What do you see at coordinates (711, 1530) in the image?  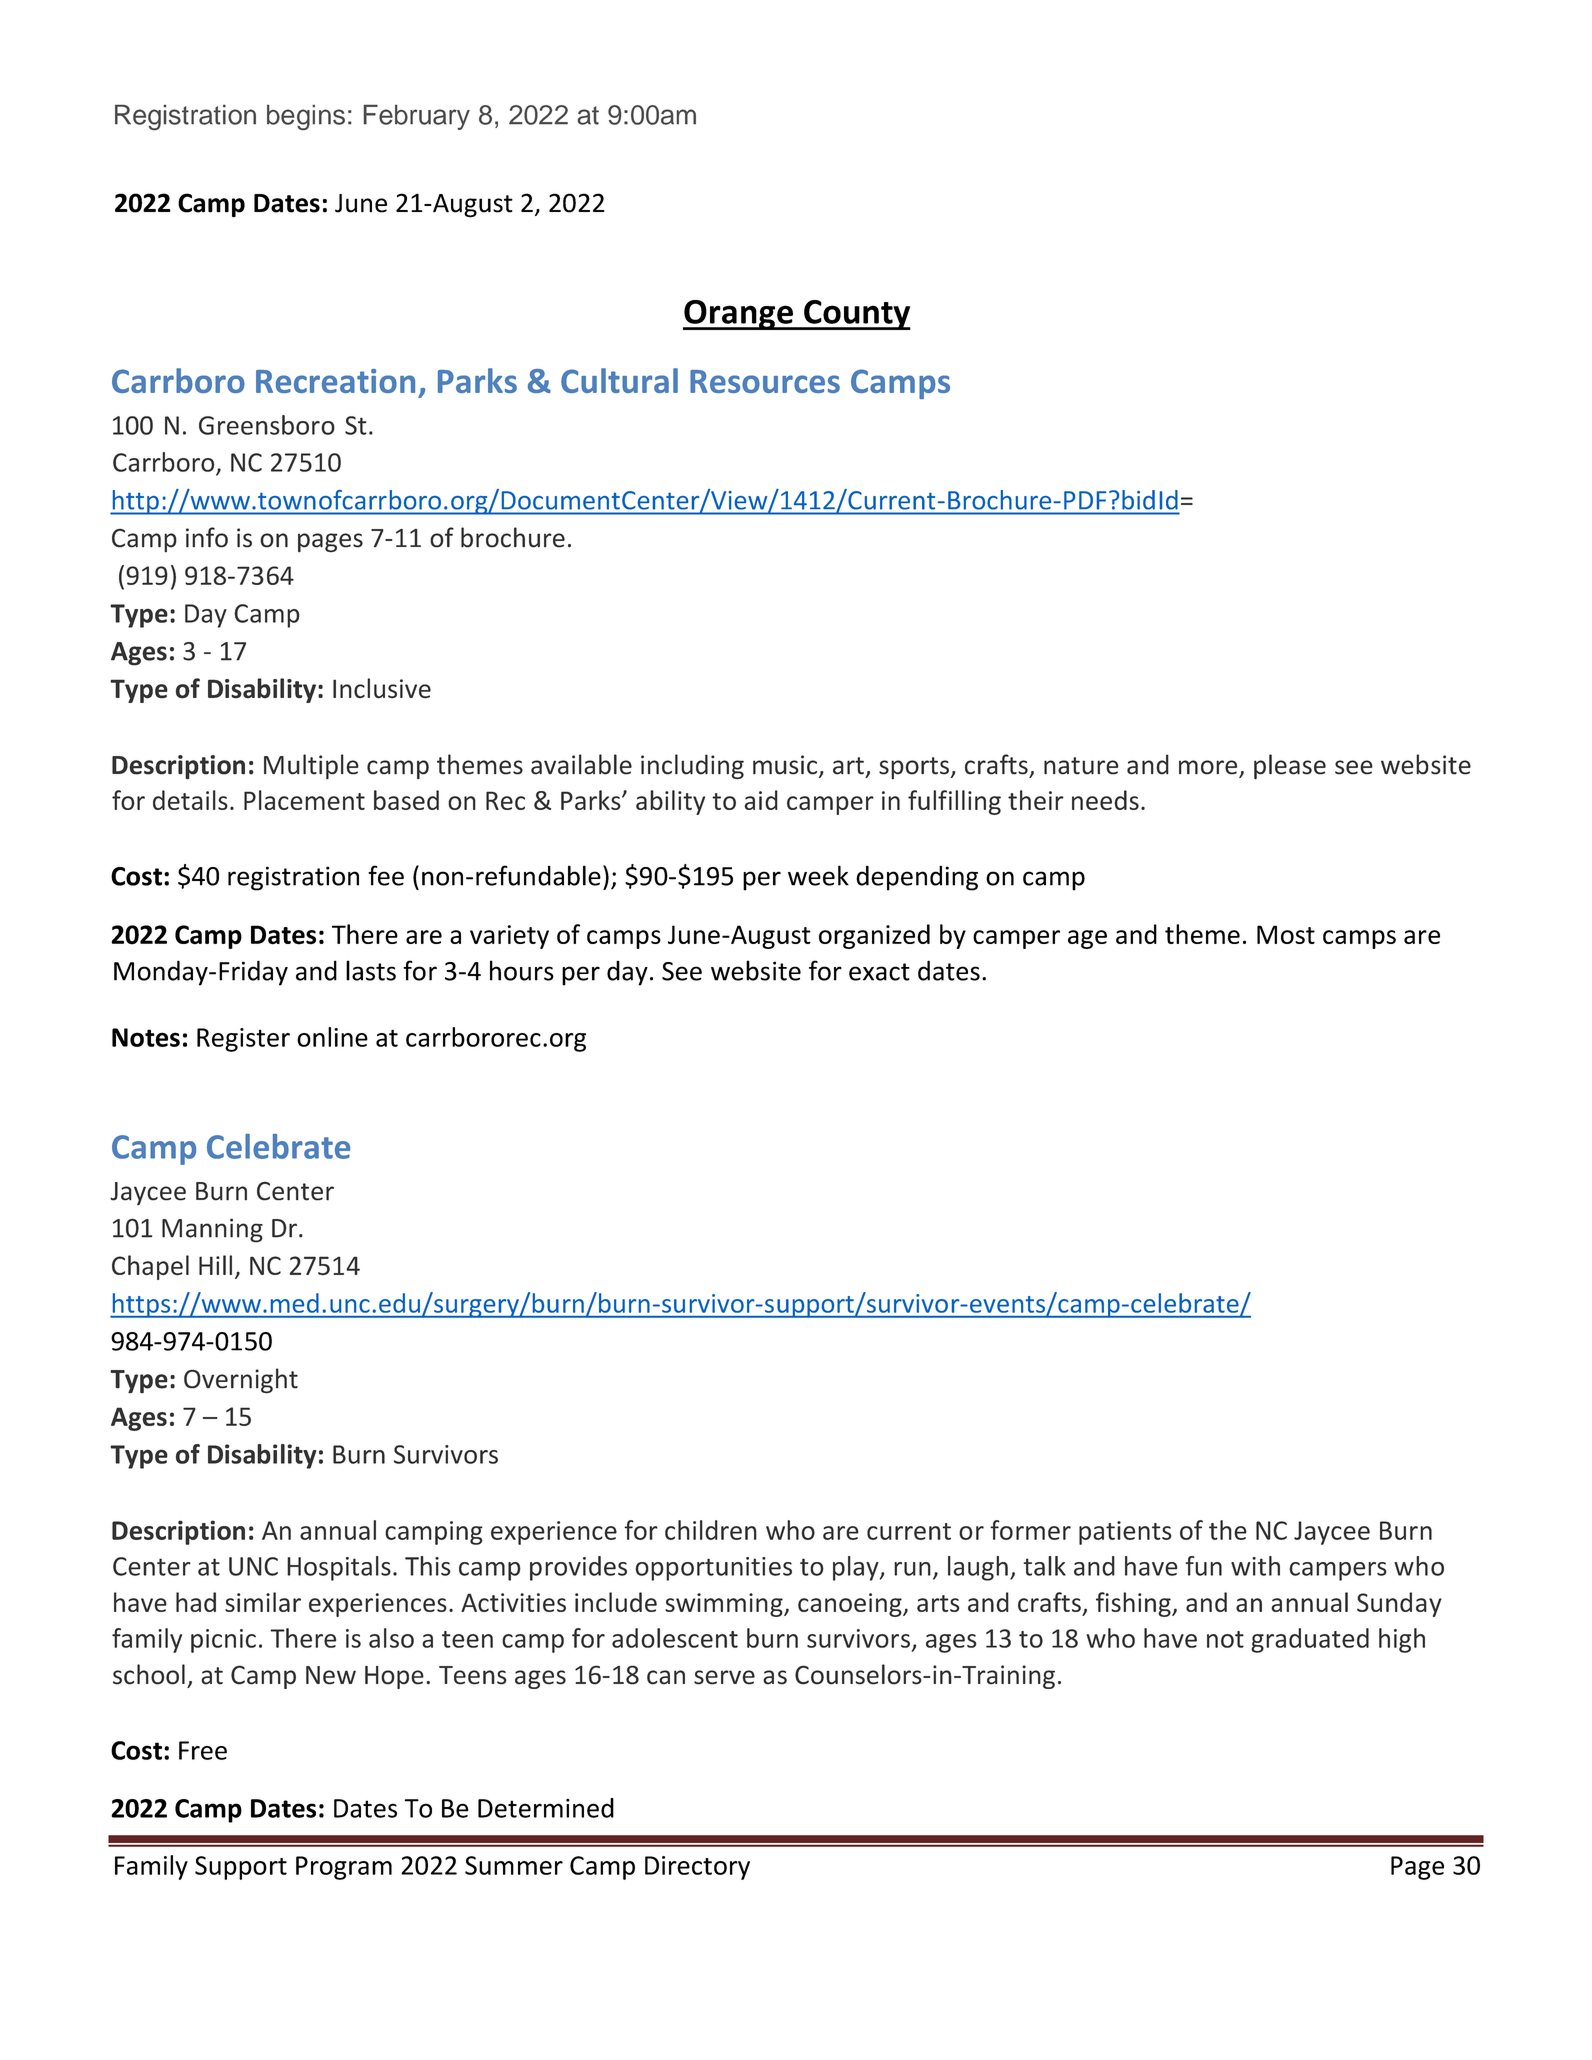 I see `children` at bounding box center [711, 1530].
